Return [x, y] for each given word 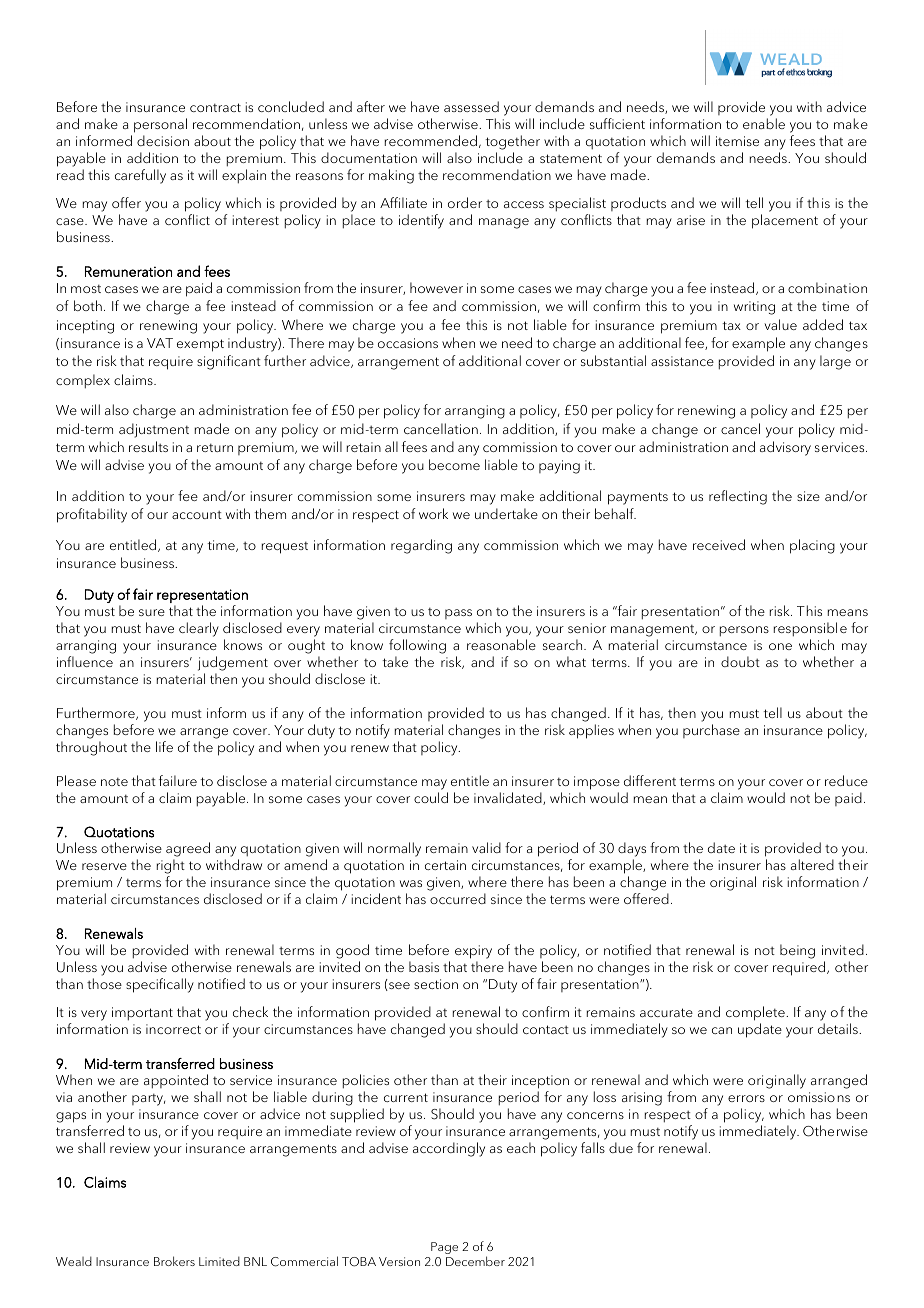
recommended [430, 140]
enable [764, 123]
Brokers [174, 1261]
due [621, 1147]
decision [163, 140]
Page [444, 1248]
